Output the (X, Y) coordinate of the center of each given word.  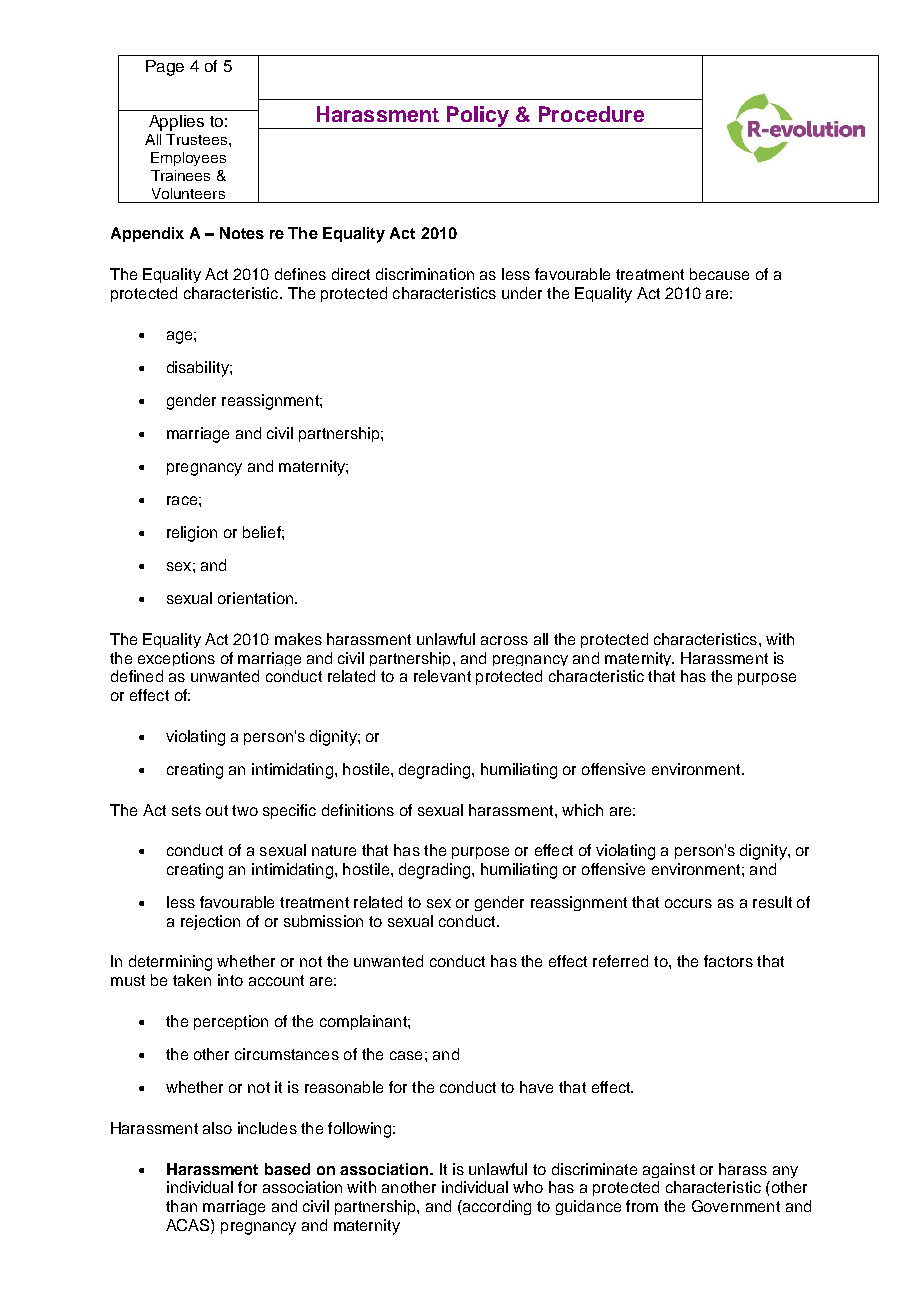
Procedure (591, 114)
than (181, 1206)
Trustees (198, 139)
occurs (688, 903)
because (719, 274)
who (528, 1187)
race (182, 500)
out (217, 810)
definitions (358, 810)
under (522, 293)
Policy (478, 117)
